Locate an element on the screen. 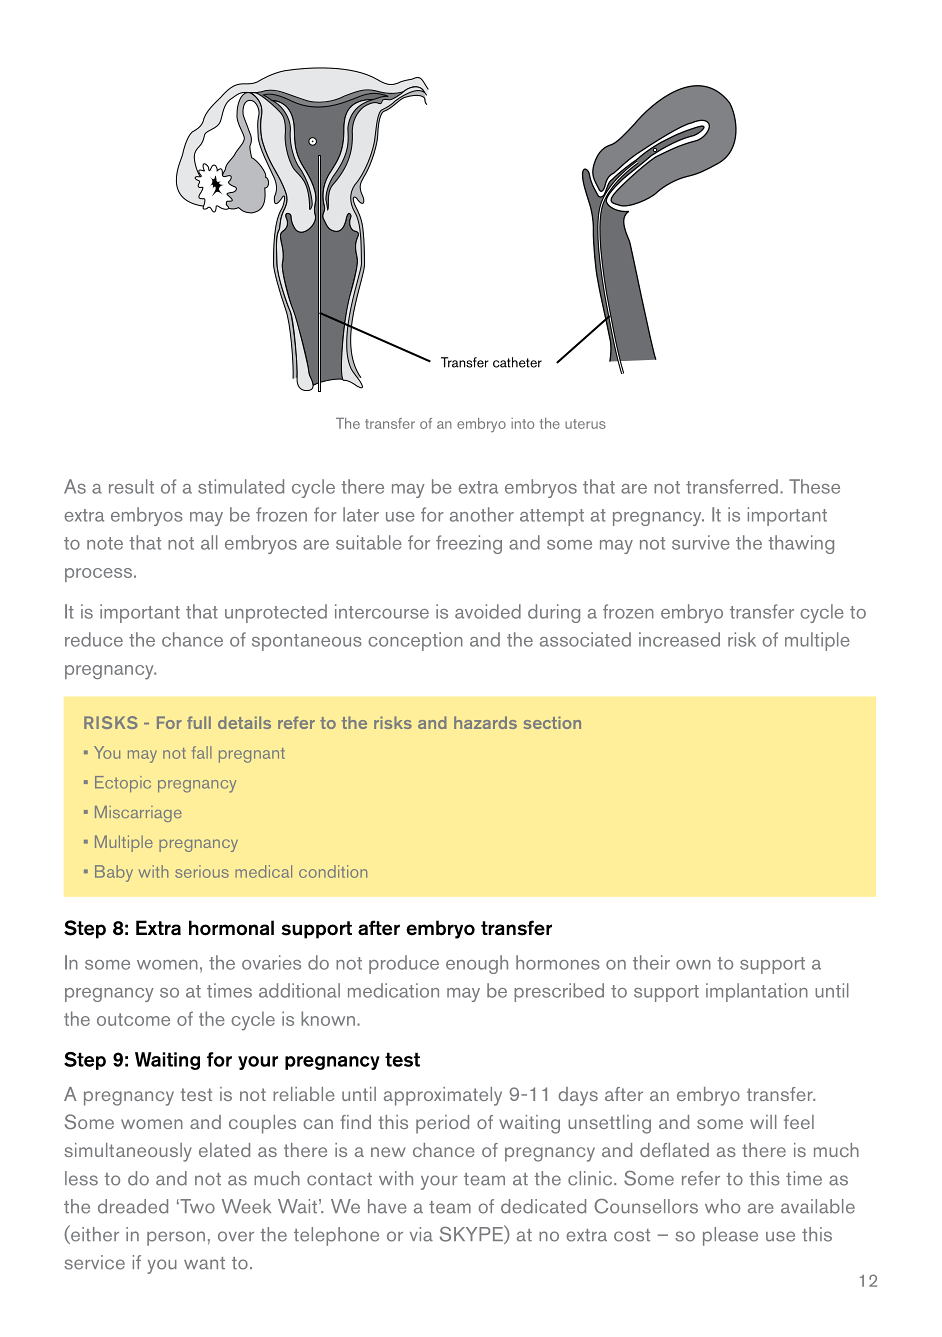  increased is located at coordinates (679, 639).
